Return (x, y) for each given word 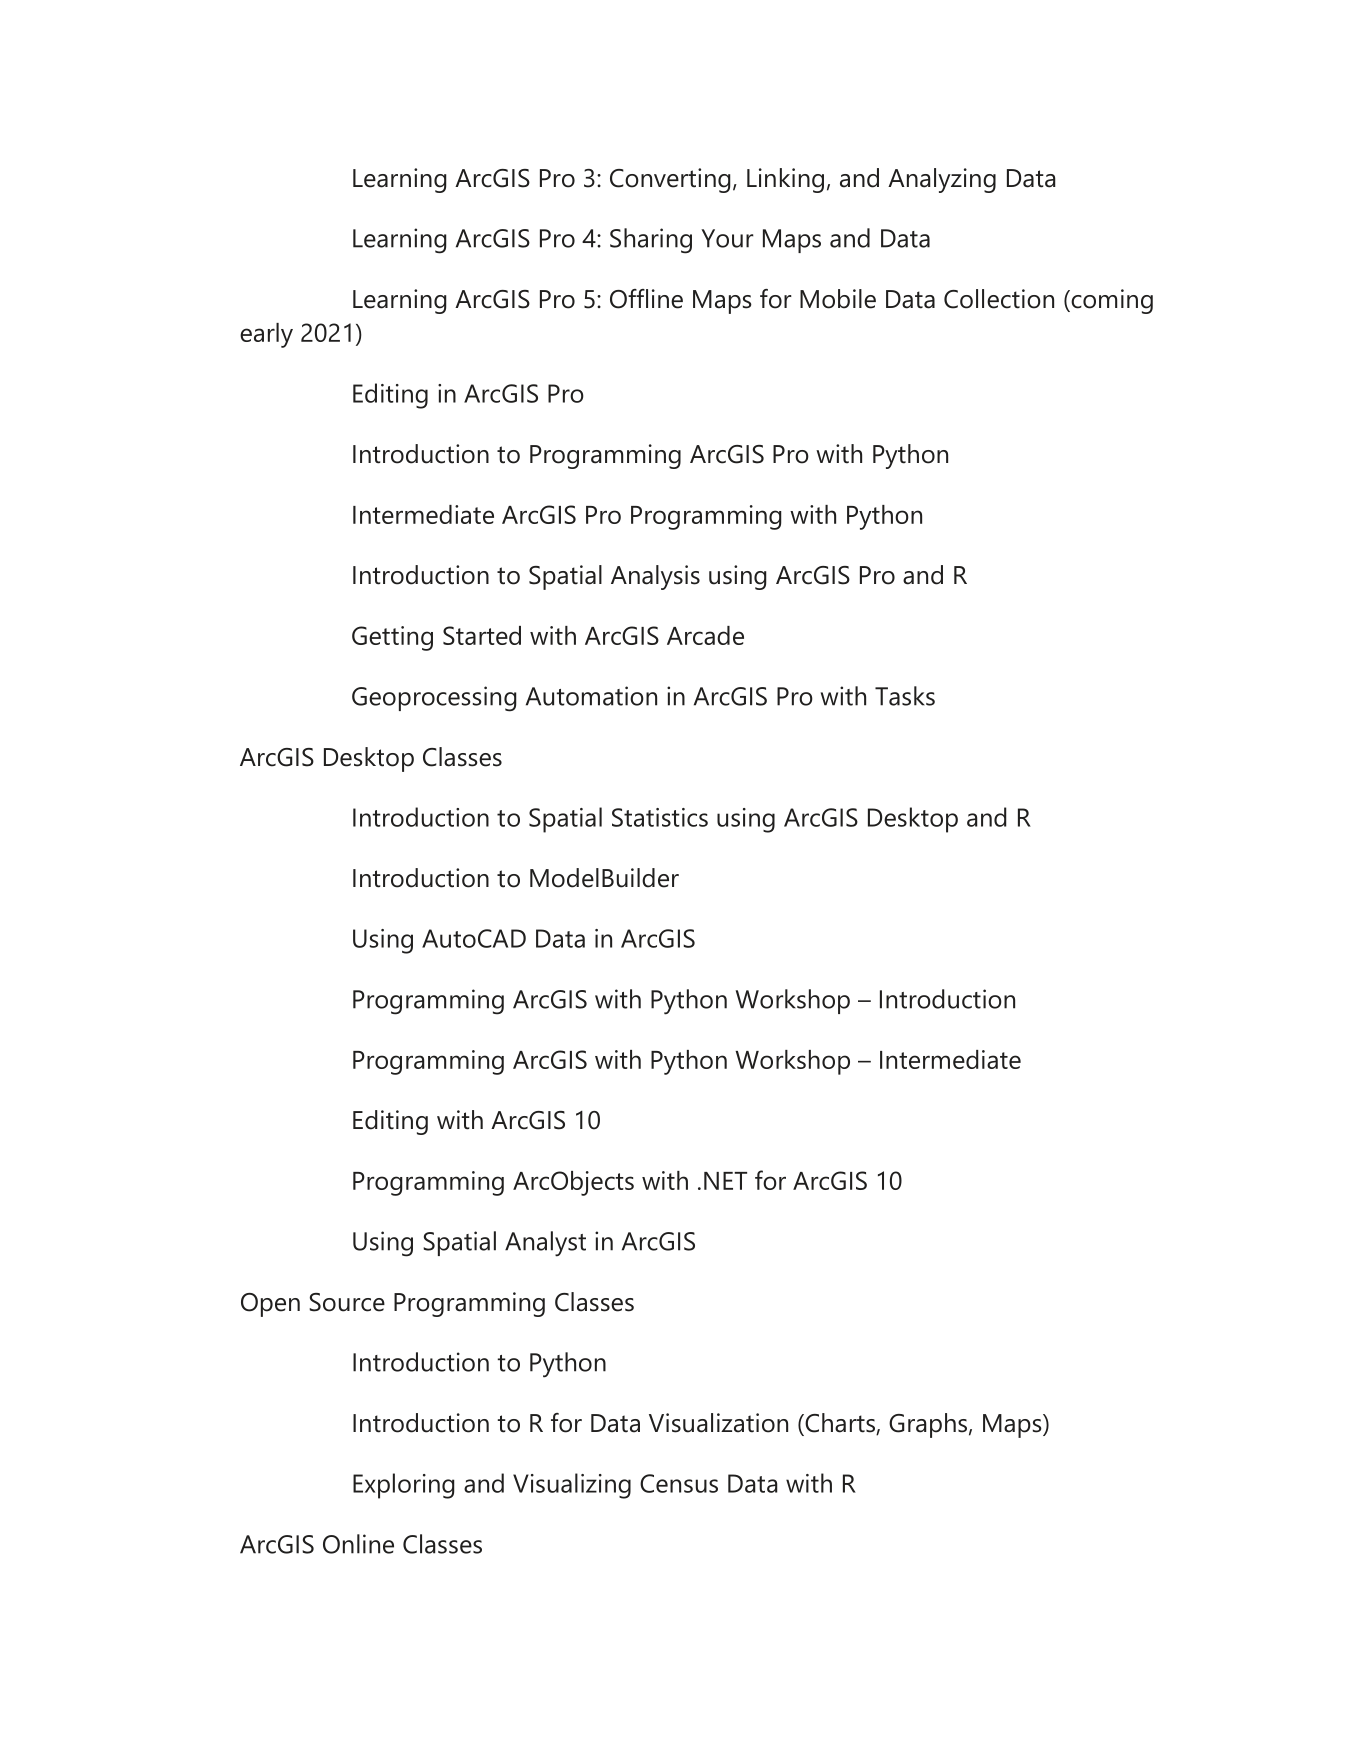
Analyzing (942, 180)
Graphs (928, 1425)
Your (727, 238)
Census (679, 1483)
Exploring (404, 1486)
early (266, 335)
